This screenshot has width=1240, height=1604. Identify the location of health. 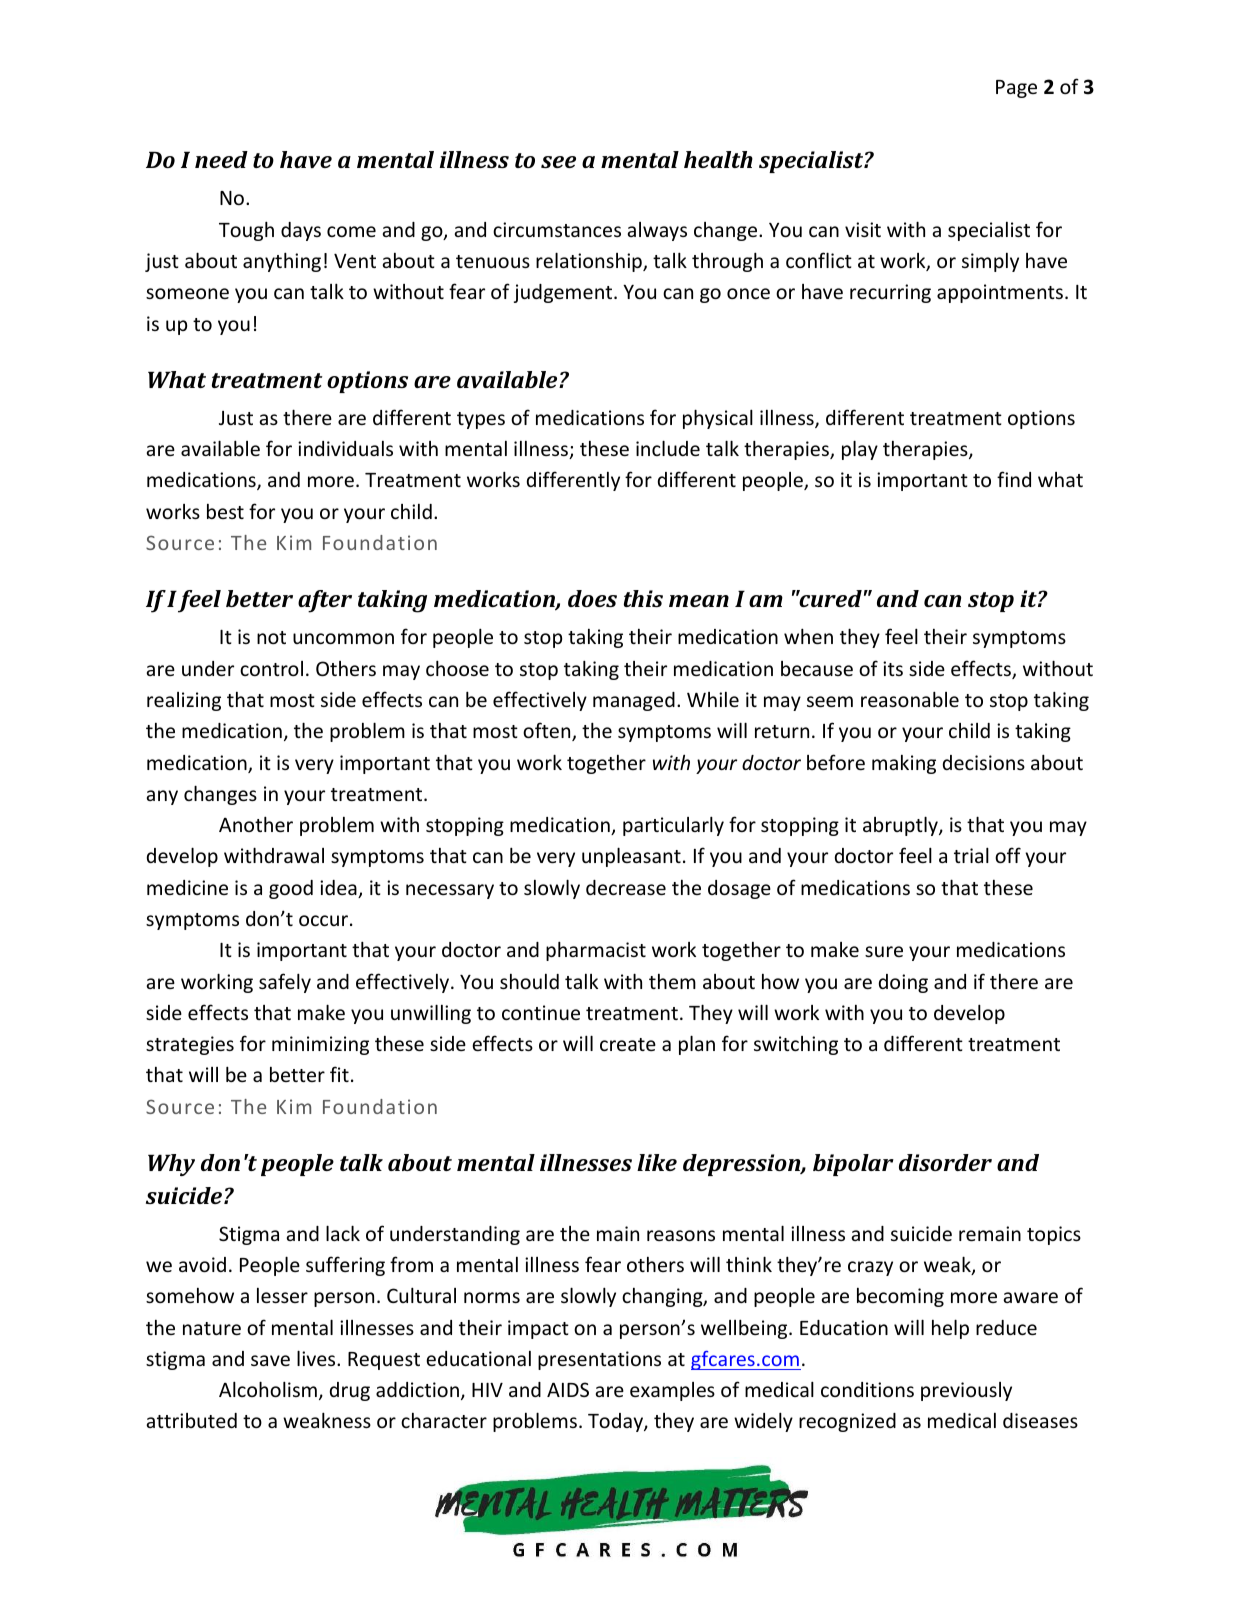
(718, 159).
